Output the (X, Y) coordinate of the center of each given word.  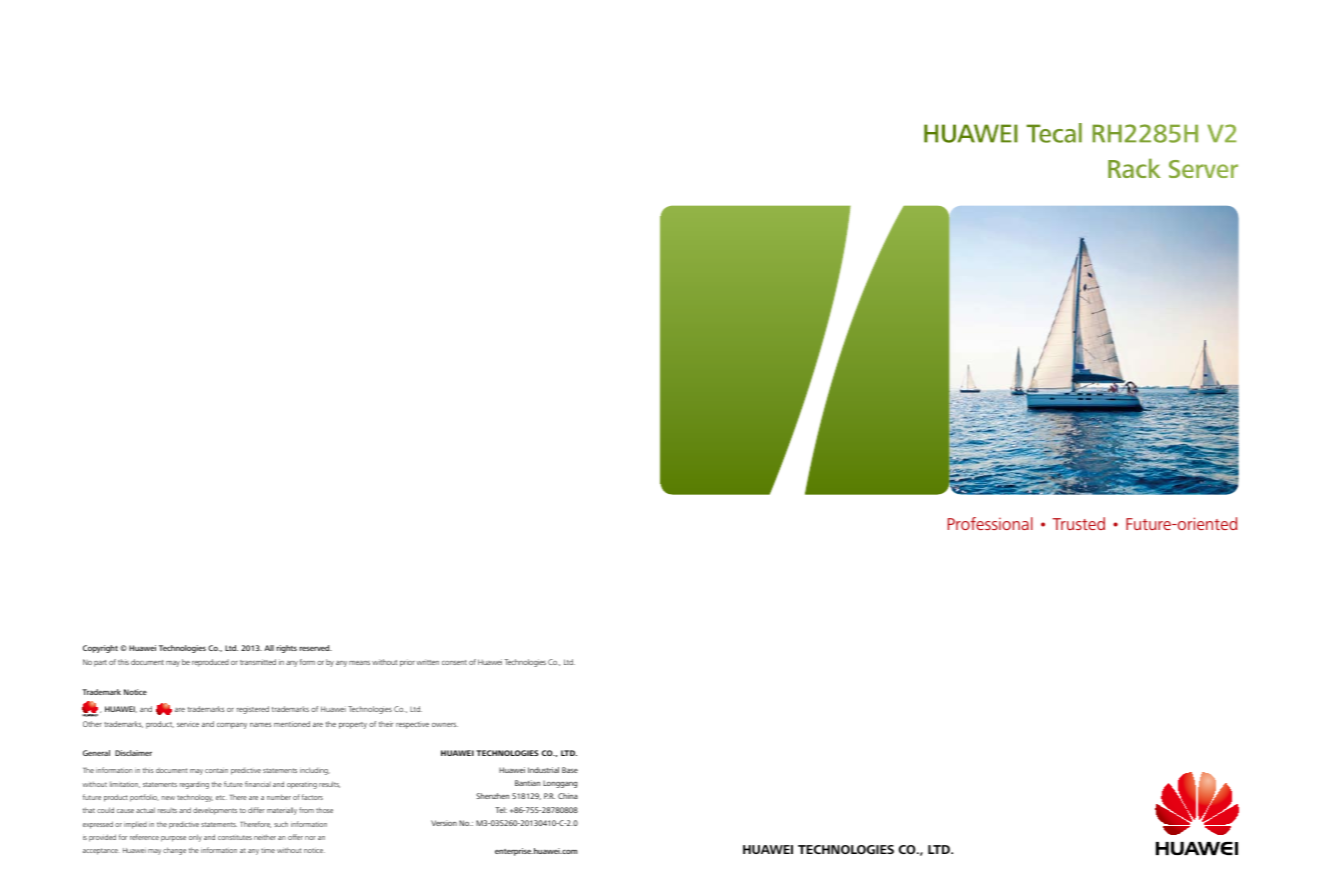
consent (454, 662)
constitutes (235, 837)
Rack (1134, 168)
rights (286, 649)
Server (1203, 169)
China (568, 796)
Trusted (1078, 523)
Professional (990, 523)
